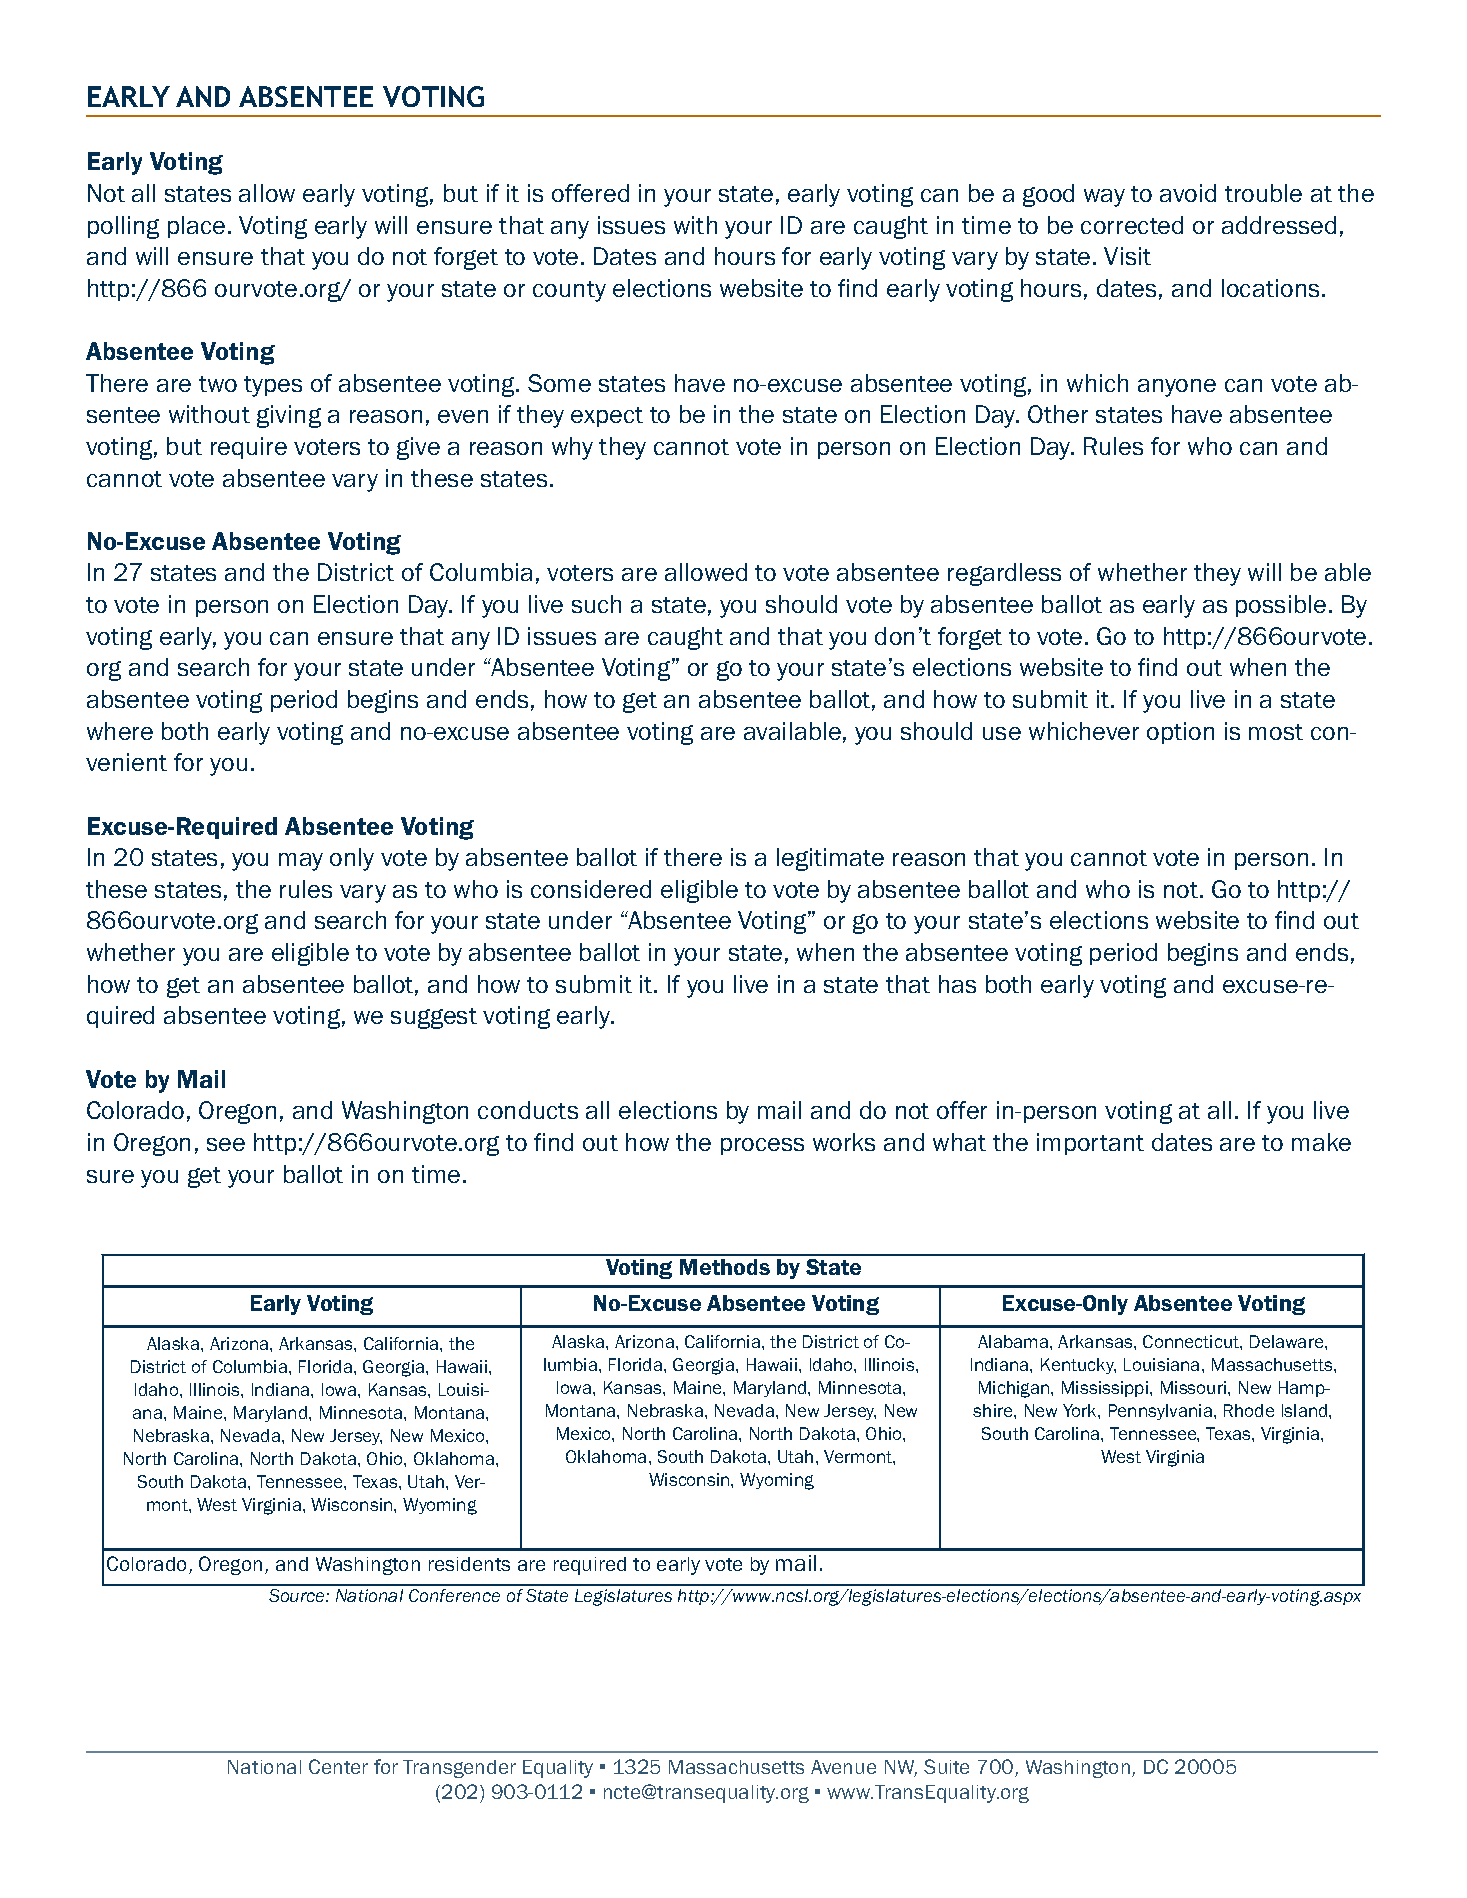  I want to click on county, so click(569, 291).
